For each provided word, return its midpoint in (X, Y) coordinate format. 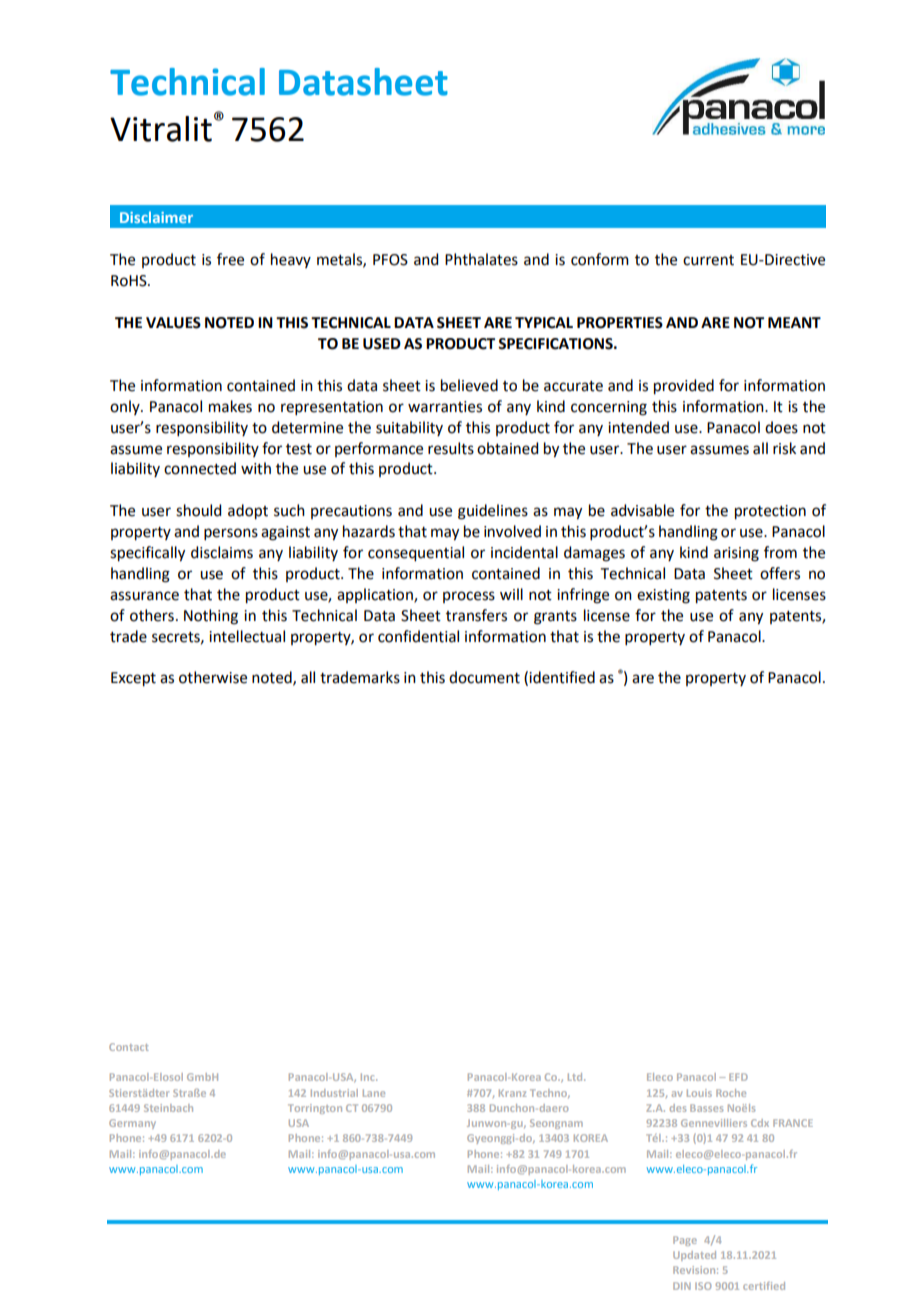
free (230, 259)
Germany (132, 1124)
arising (736, 554)
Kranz (512, 1093)
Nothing (211, 617)
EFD (738, 1077)
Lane (374, 1093)
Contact (129, 1047)
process (469, 597)
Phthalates (481, 259)
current (708, 260)
